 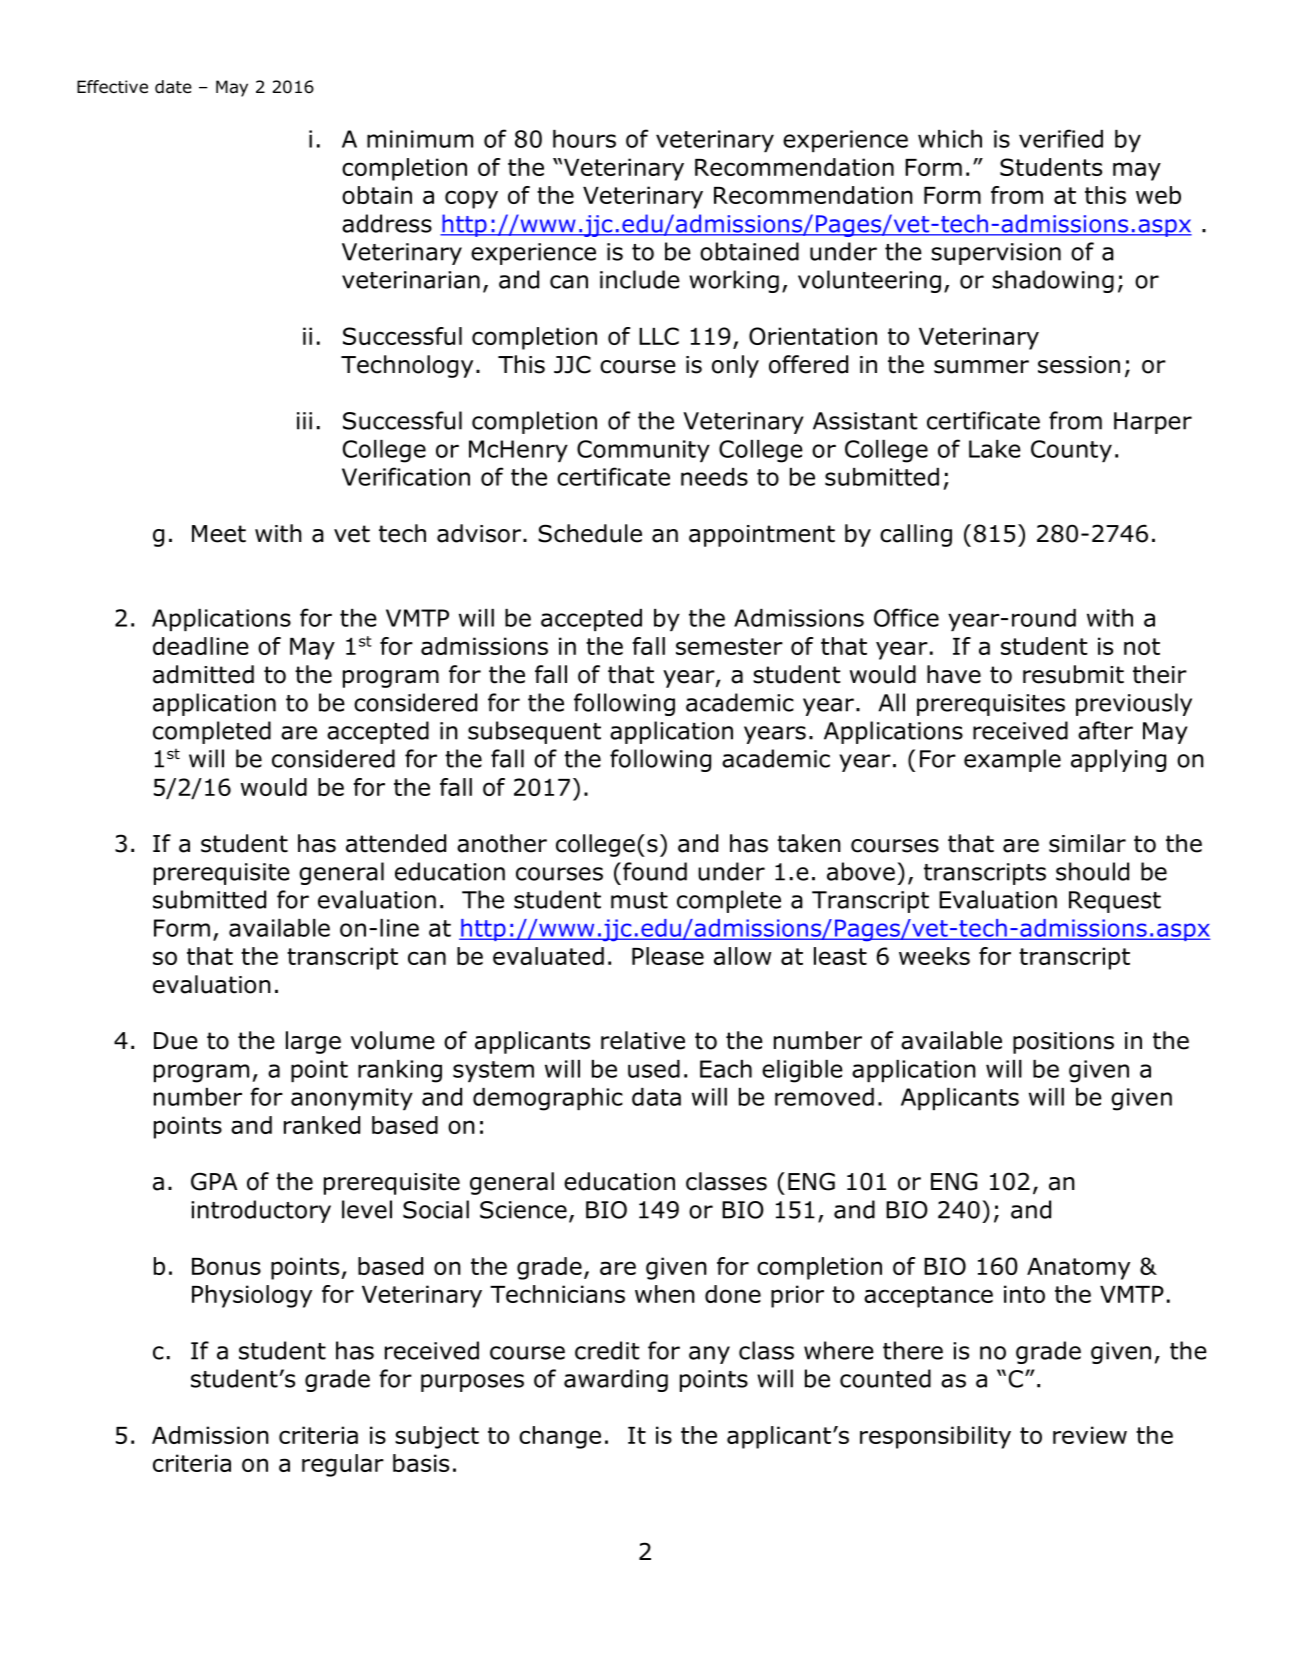 I want to click on Meet, so click(x=219, y=534).
